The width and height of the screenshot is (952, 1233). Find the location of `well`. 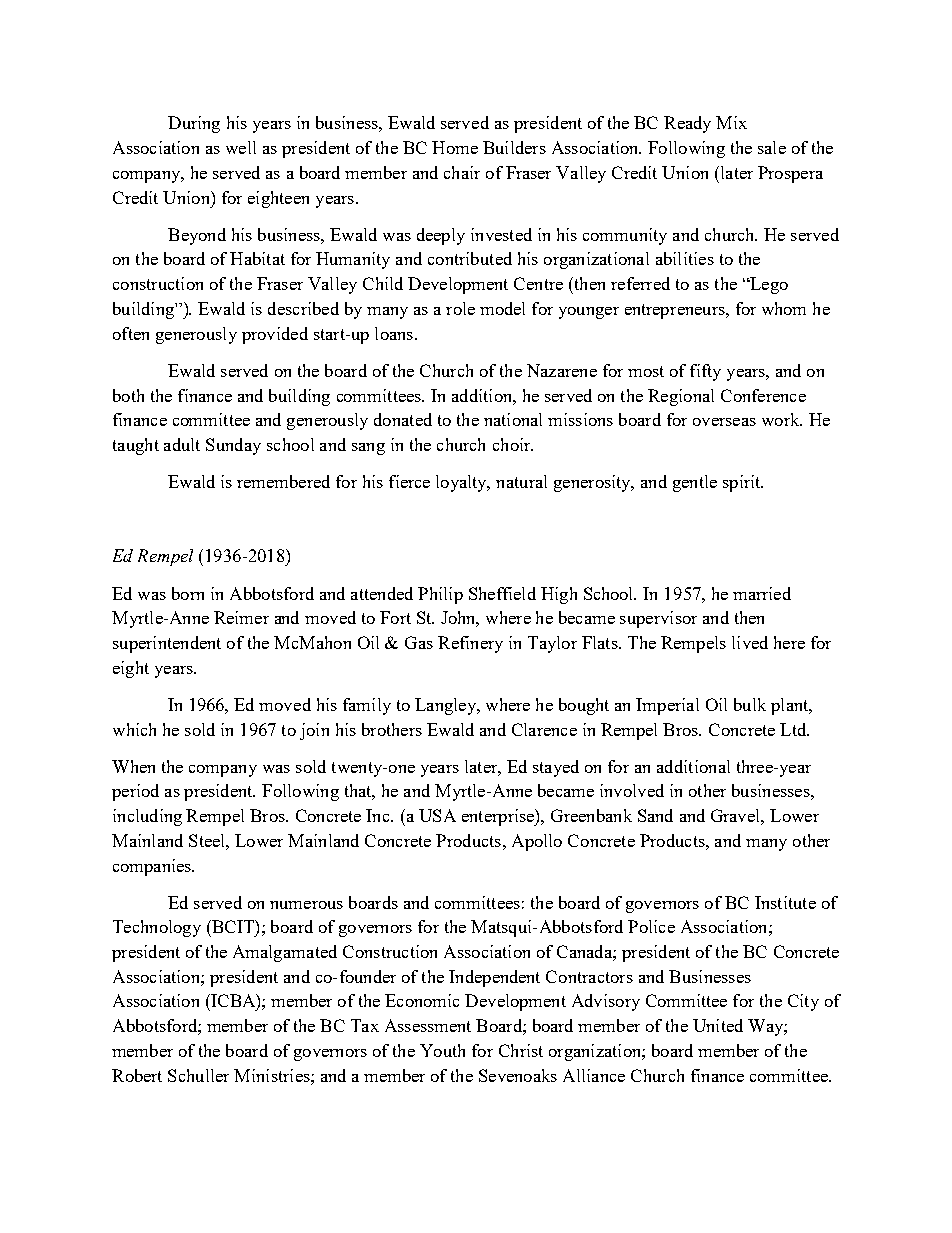

well is located at coordinates (241, 147).
